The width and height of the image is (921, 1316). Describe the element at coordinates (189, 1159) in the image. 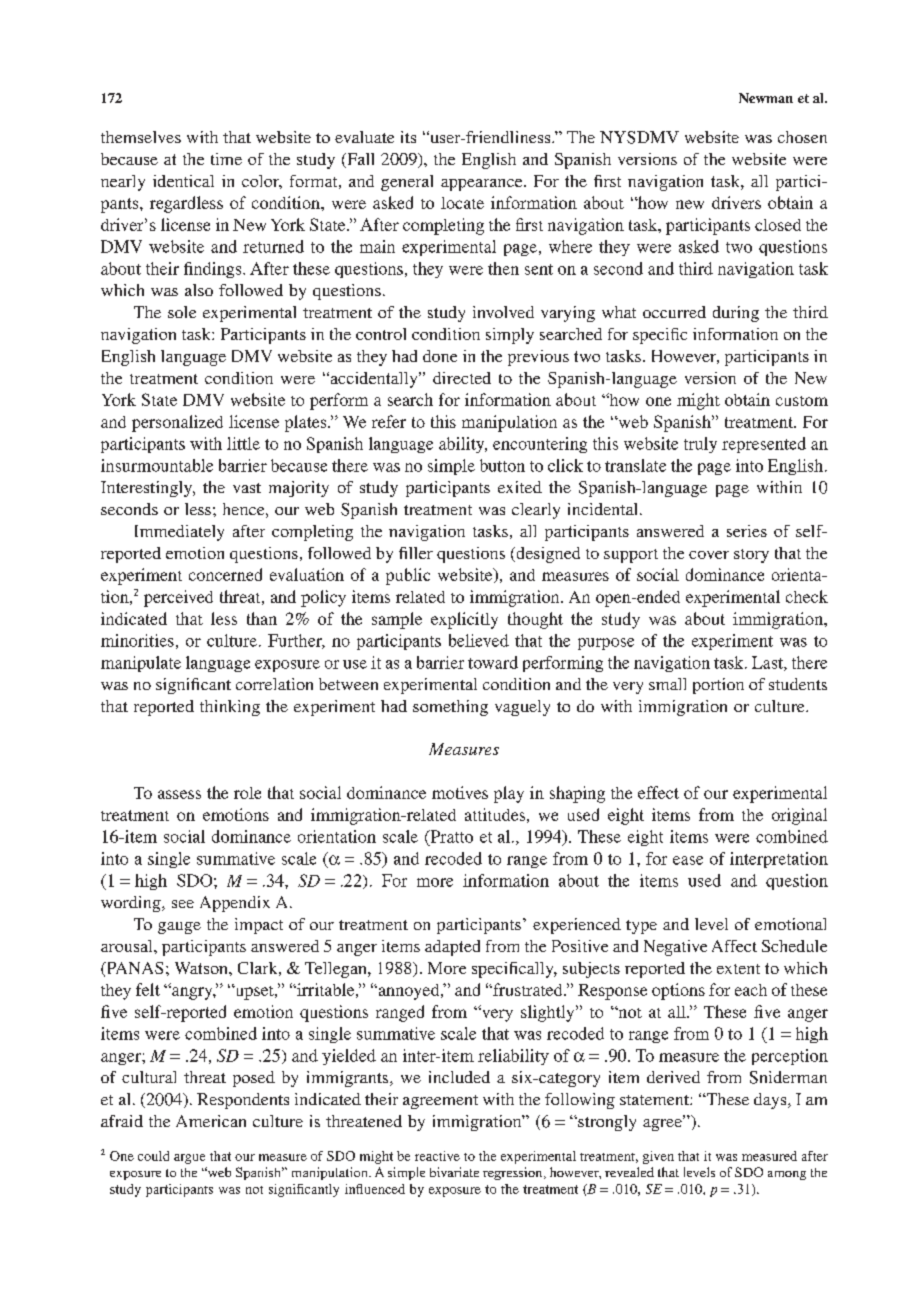

I see `argue` at that location.
